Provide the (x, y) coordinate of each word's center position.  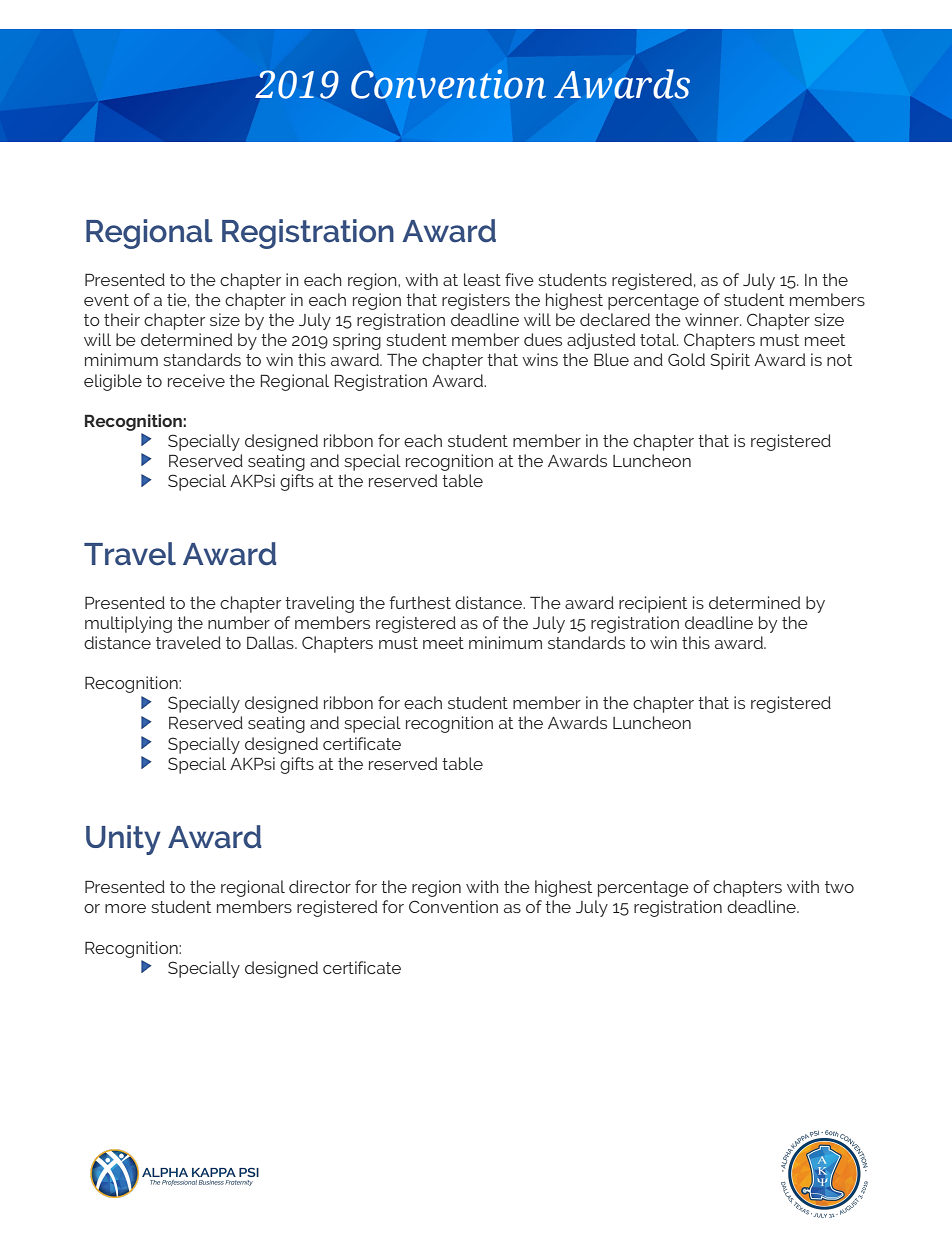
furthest (420, 602)
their (122, 319)
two (839, 887)
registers (476, 301)
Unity (123, 840)
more (125, 908)
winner (713, 319)
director (320, 886)
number (239, 622)
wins (540, 359)
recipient (653, 604)
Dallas (271, 642)
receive (196, 380)
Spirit (730, 361)
